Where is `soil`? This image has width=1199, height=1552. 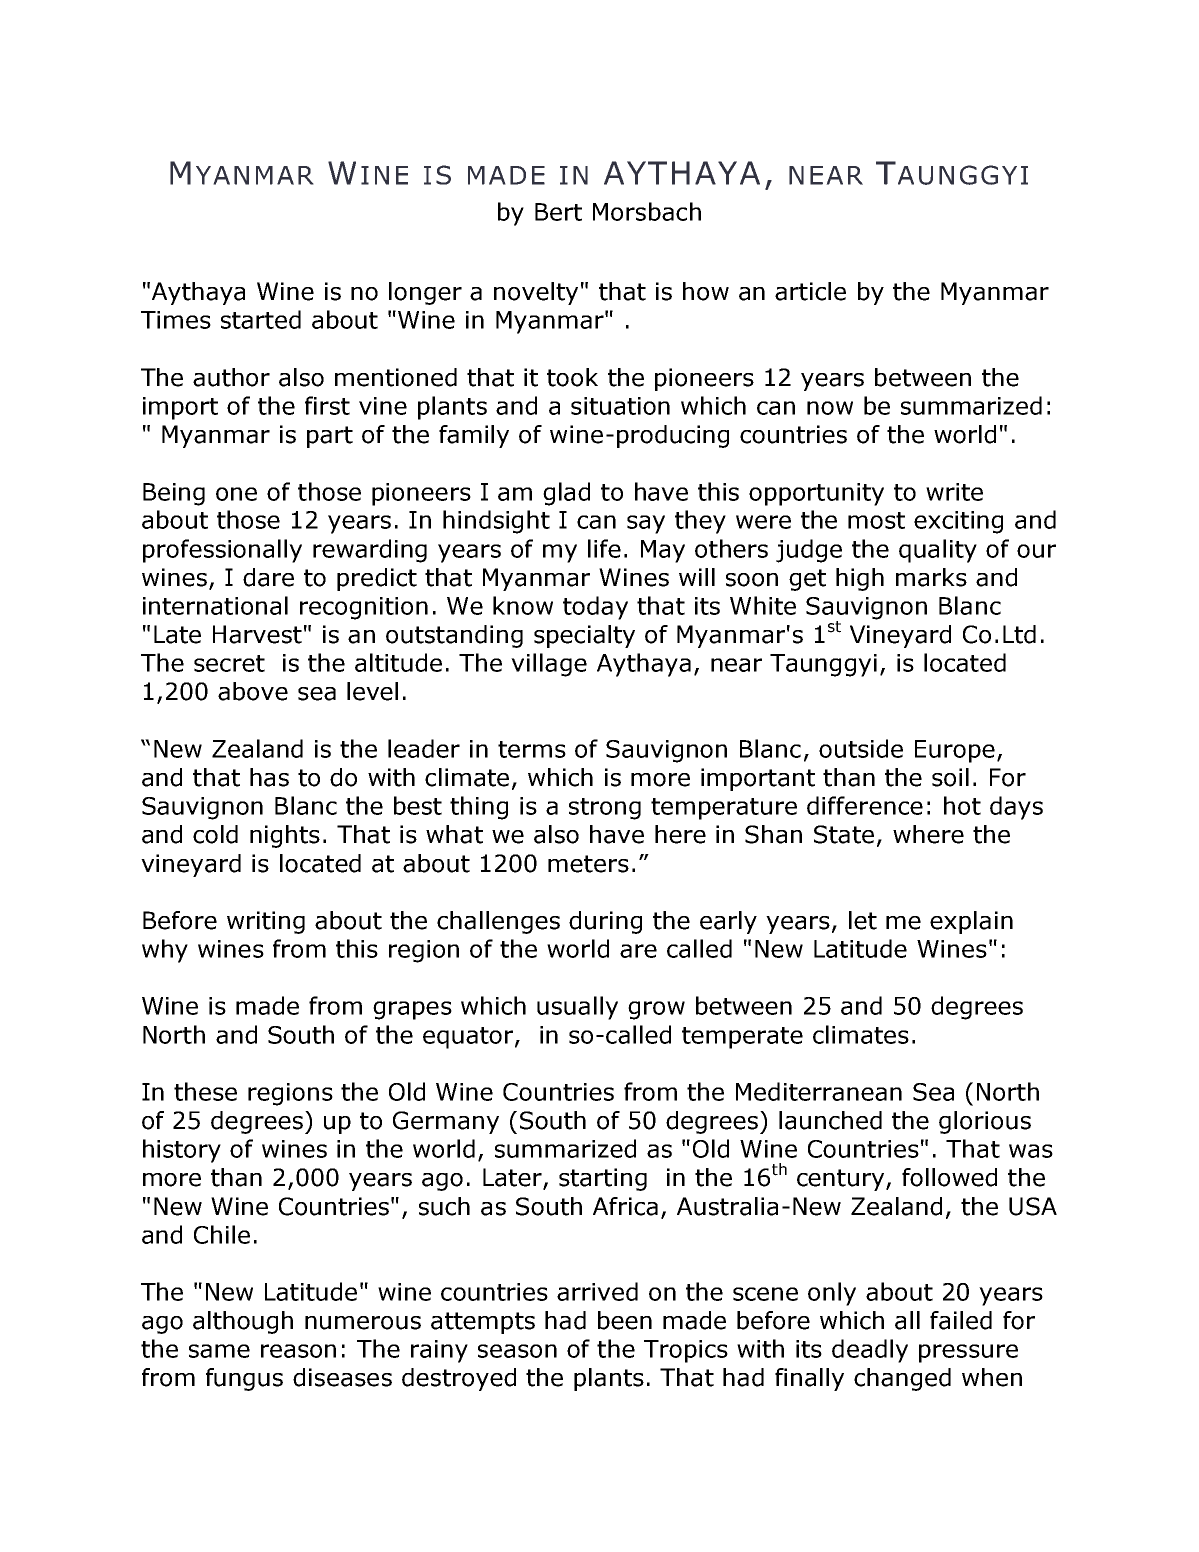 soil is located at coordinates (950, 777).
